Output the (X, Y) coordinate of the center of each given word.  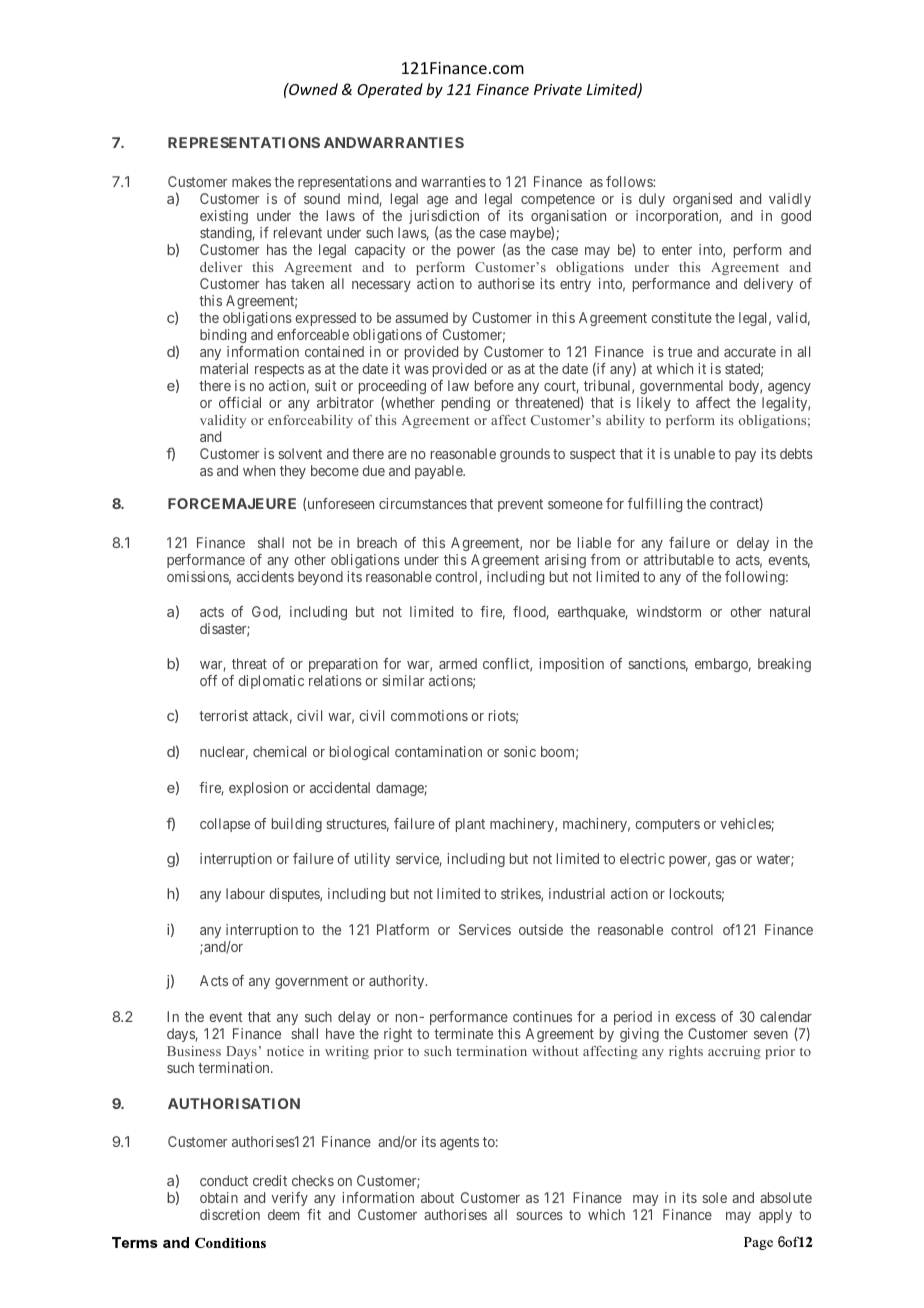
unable (694, 453)
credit (270, 1180)
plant (470, 825)
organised (702, 200)
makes (251, 181)
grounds (525, 455)
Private (558, 89)
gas (726, 861)
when (259, 470)
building (297, 825)
